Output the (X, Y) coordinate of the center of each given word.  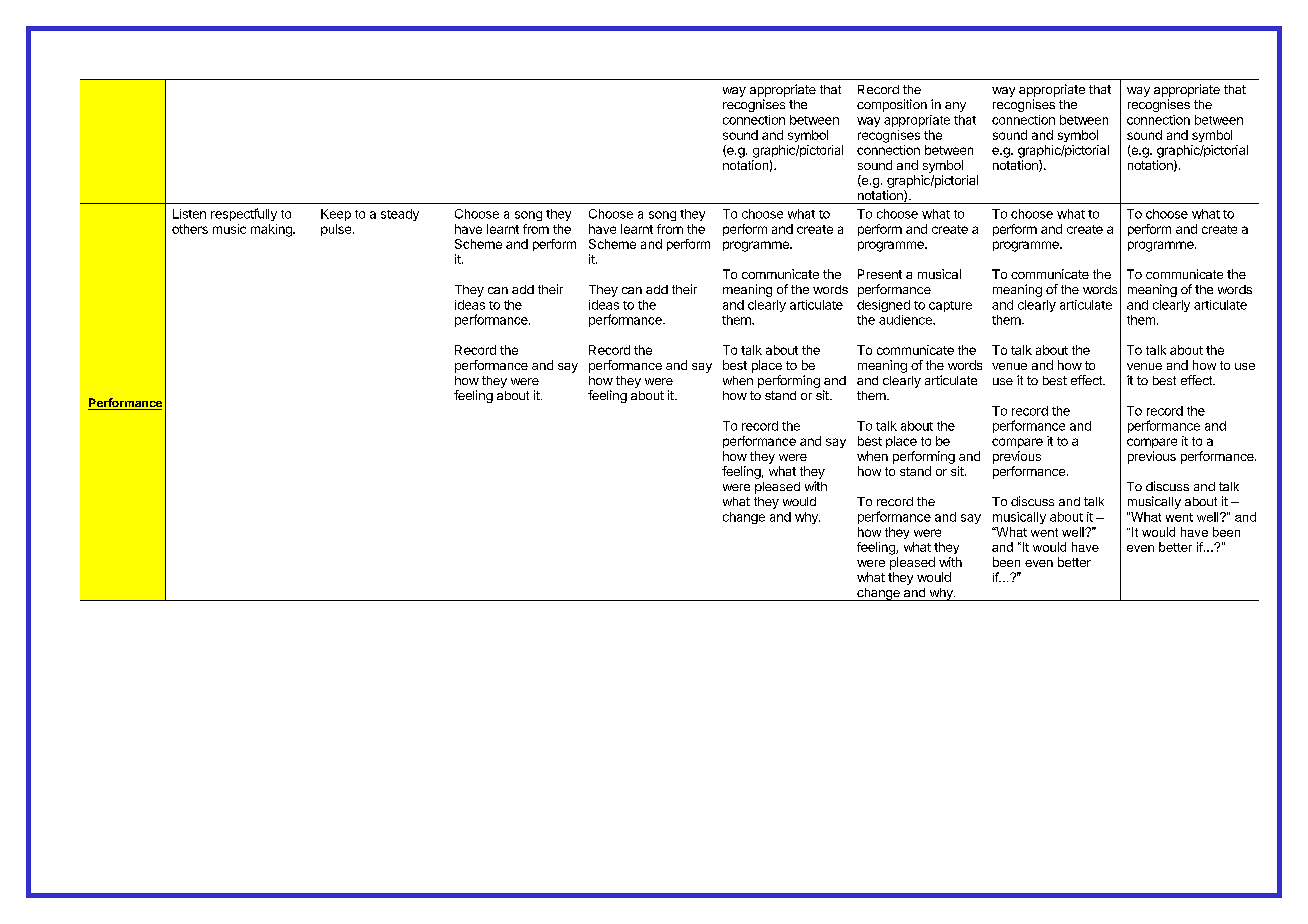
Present (880, 274)
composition (892, 105)
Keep (336, 215)
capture (950, 306)
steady (400, 215)
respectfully (244, 214)
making (272, 230)
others (190, 229)
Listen (189, 214)
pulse (336, 230)
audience (906, 320)
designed (883, 306)
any (955, 107)
